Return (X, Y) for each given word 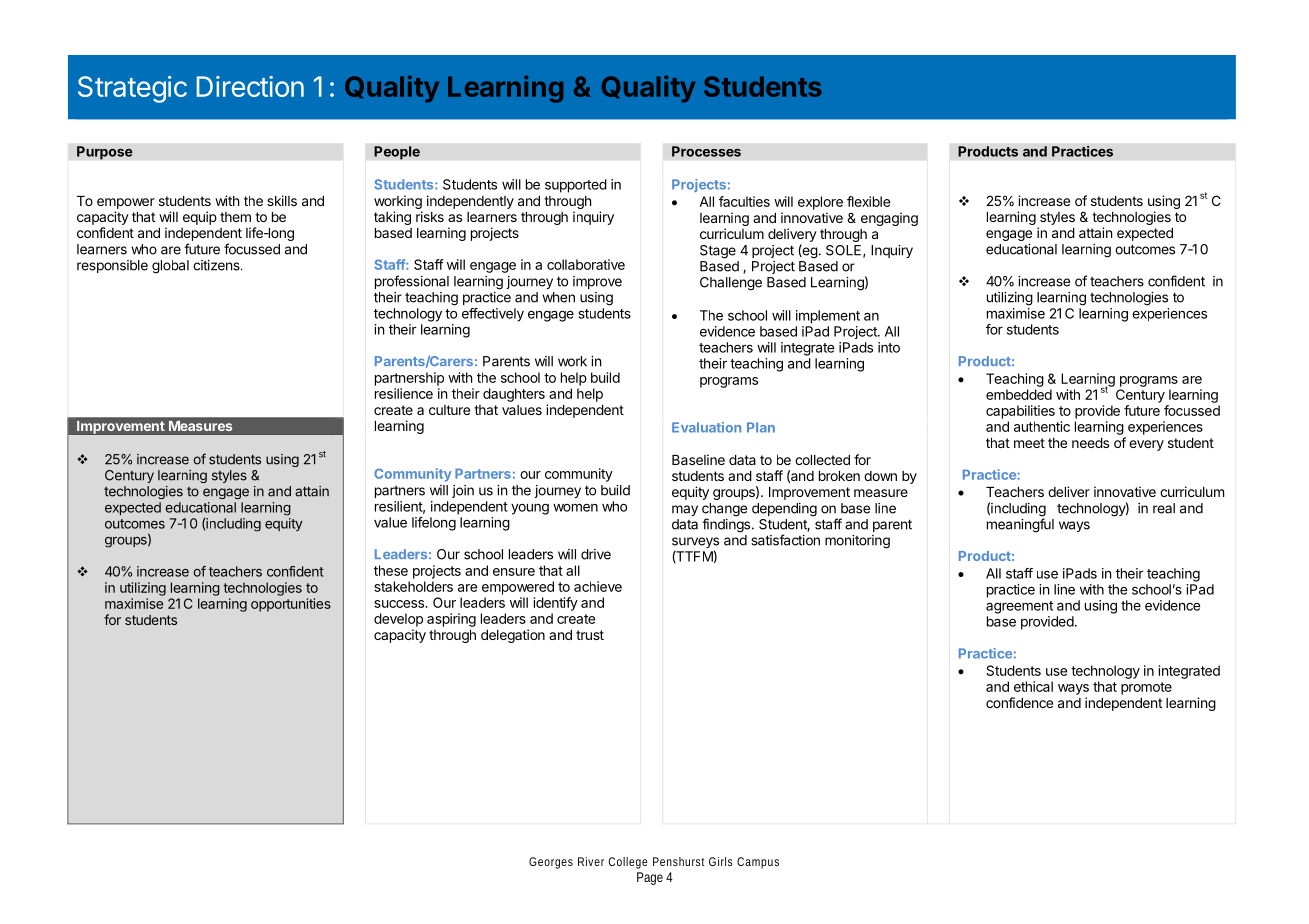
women (575, 507)
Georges (551, 863)
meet (1029, 443)
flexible (868, 201)
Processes (706, 151)
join (463, 491)
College (628, 863)
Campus (758, 863)
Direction (250, 86)
